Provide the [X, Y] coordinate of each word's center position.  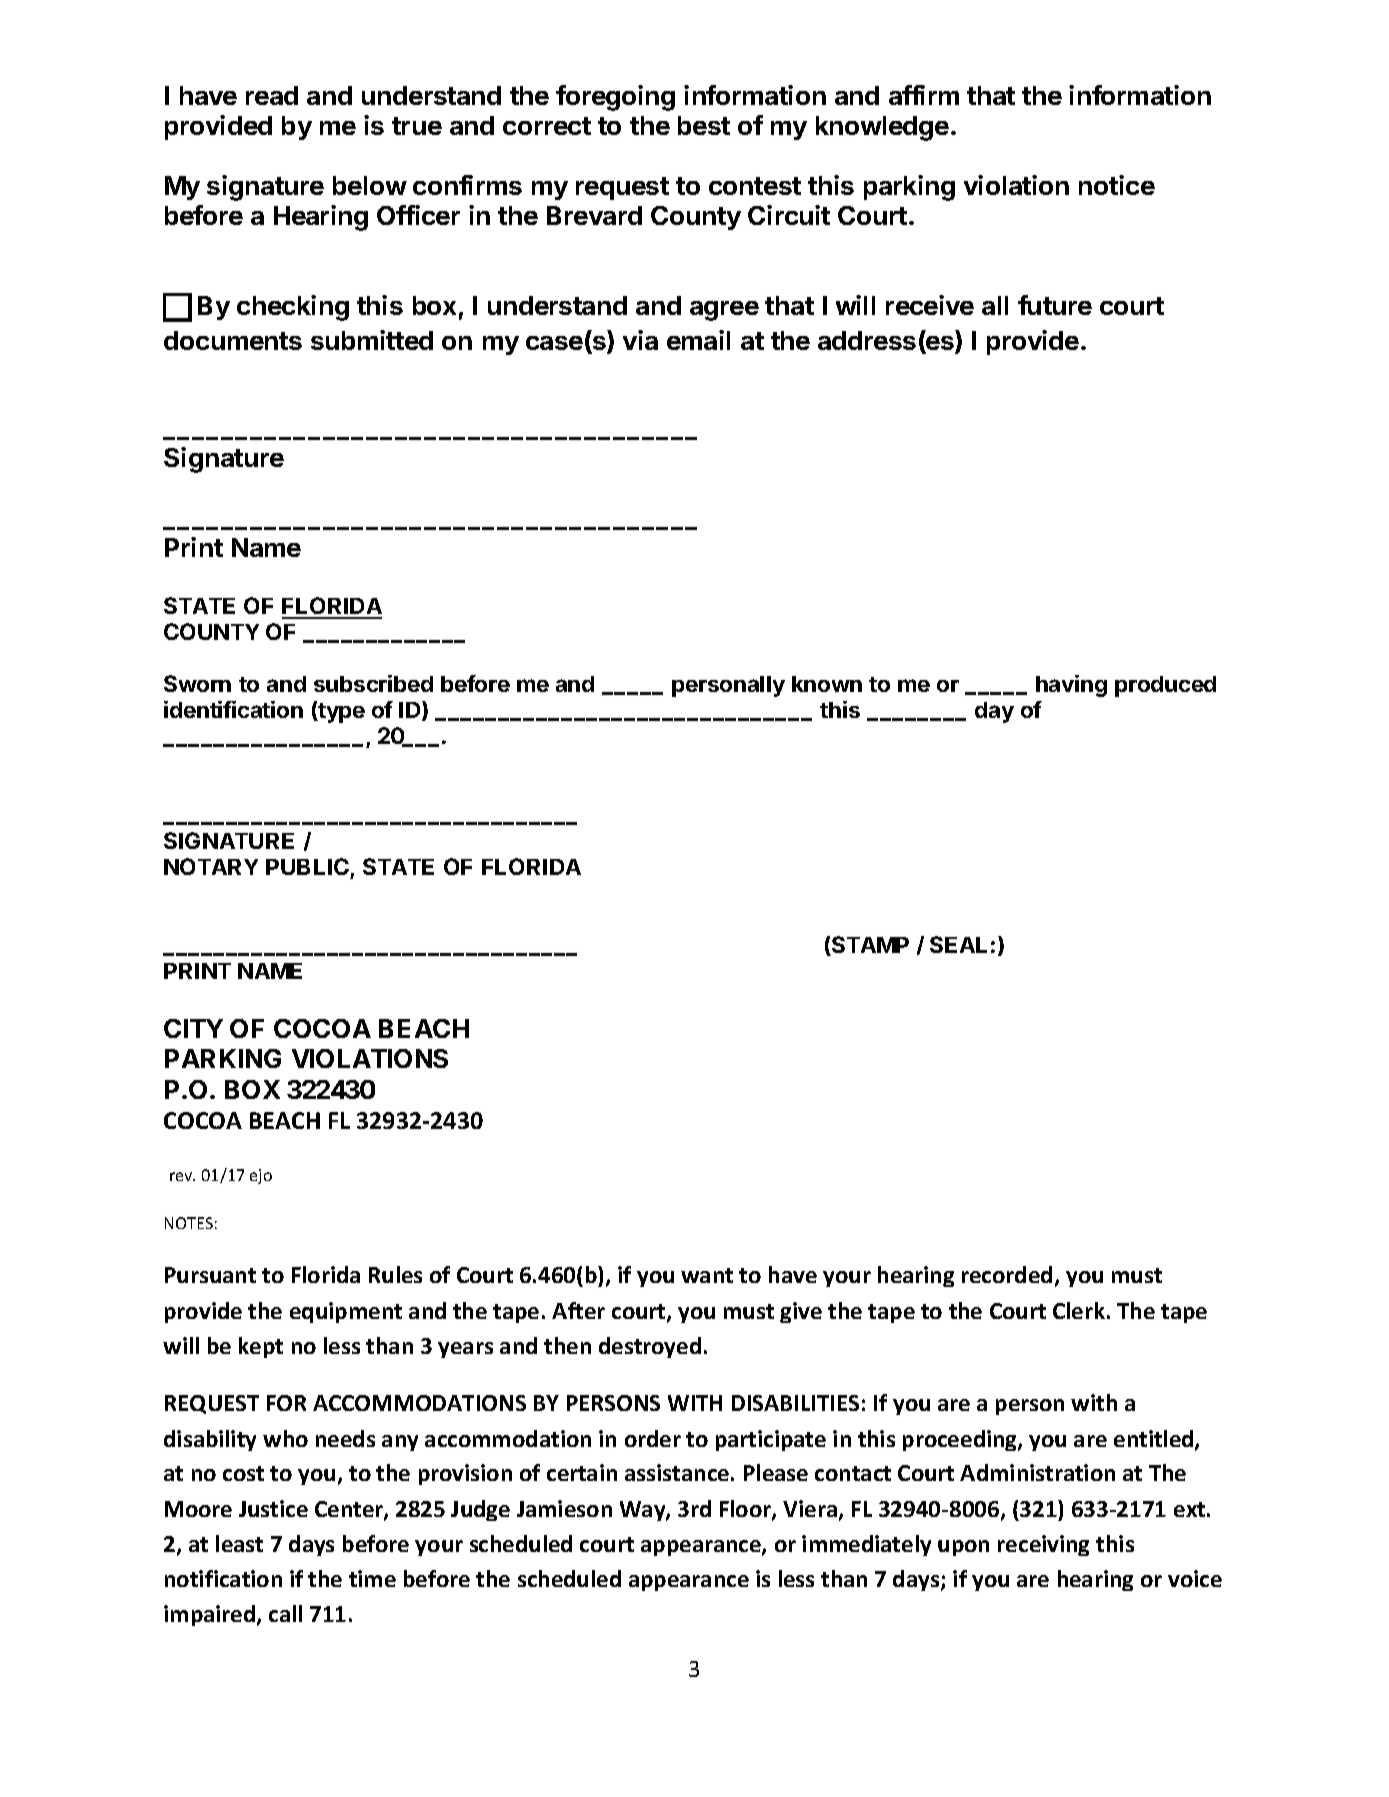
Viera [810, 1508]
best [704, 125]
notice [1117, 185]
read [272, 95]
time [372, 1578]
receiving [1043, 1545]
